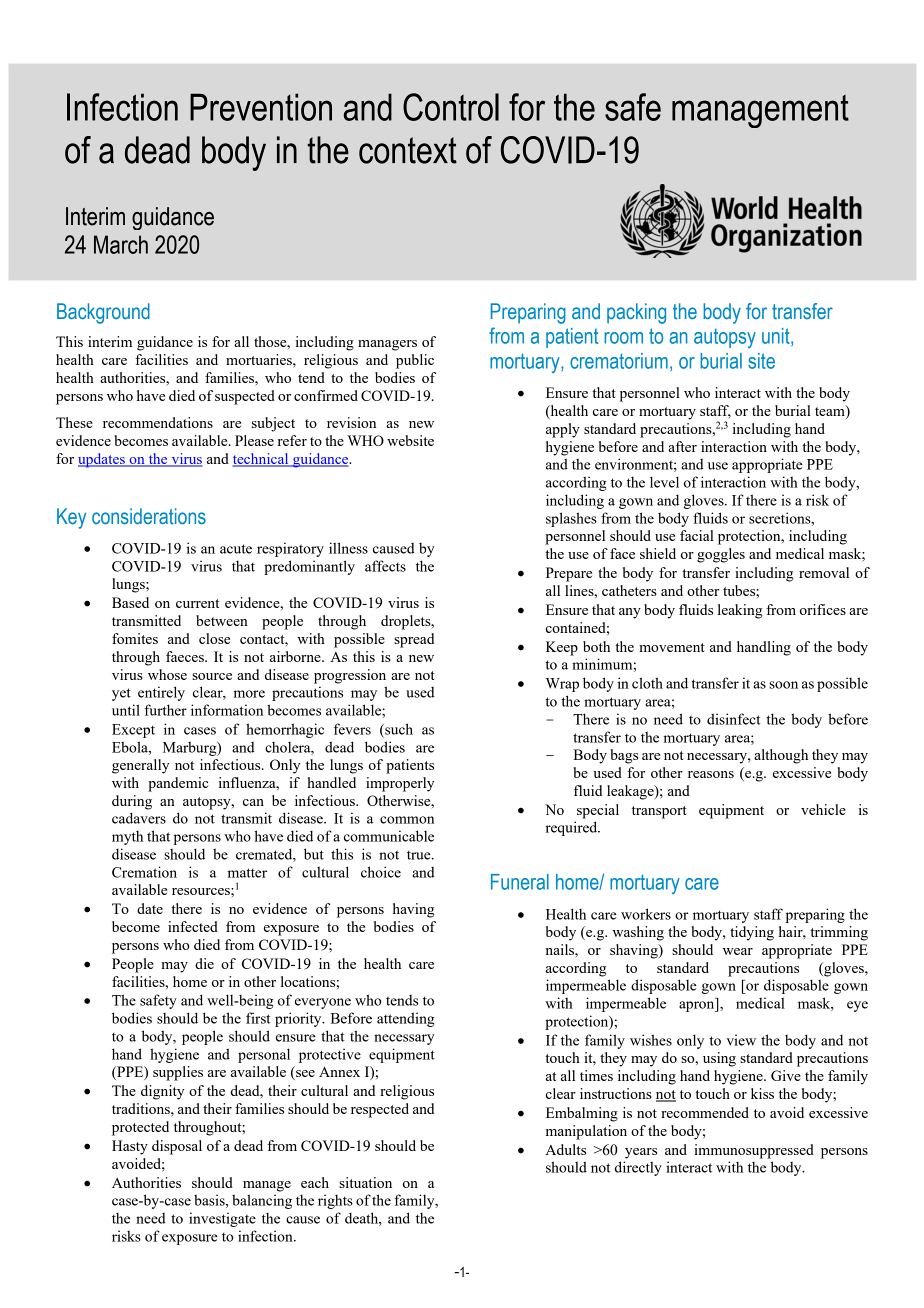  Describe the element at coordinates (365, 1182) in the image. I see `situation` at that location.
